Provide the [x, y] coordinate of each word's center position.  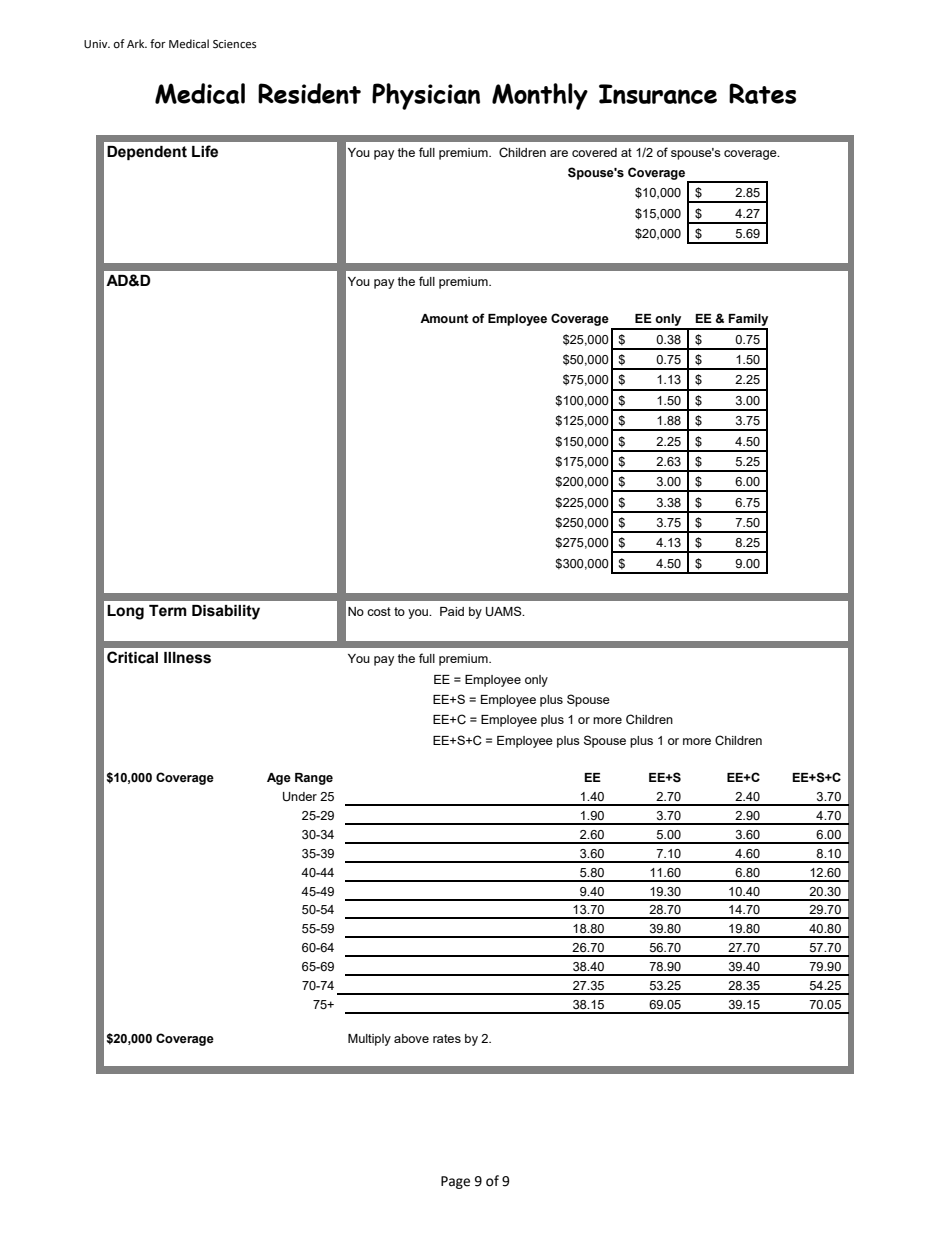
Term [168, 611]
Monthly [540, 96]
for [158, 44]
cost [379, 611]
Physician [426, 96]
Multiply [369, 1040]
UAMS [505, 611]
